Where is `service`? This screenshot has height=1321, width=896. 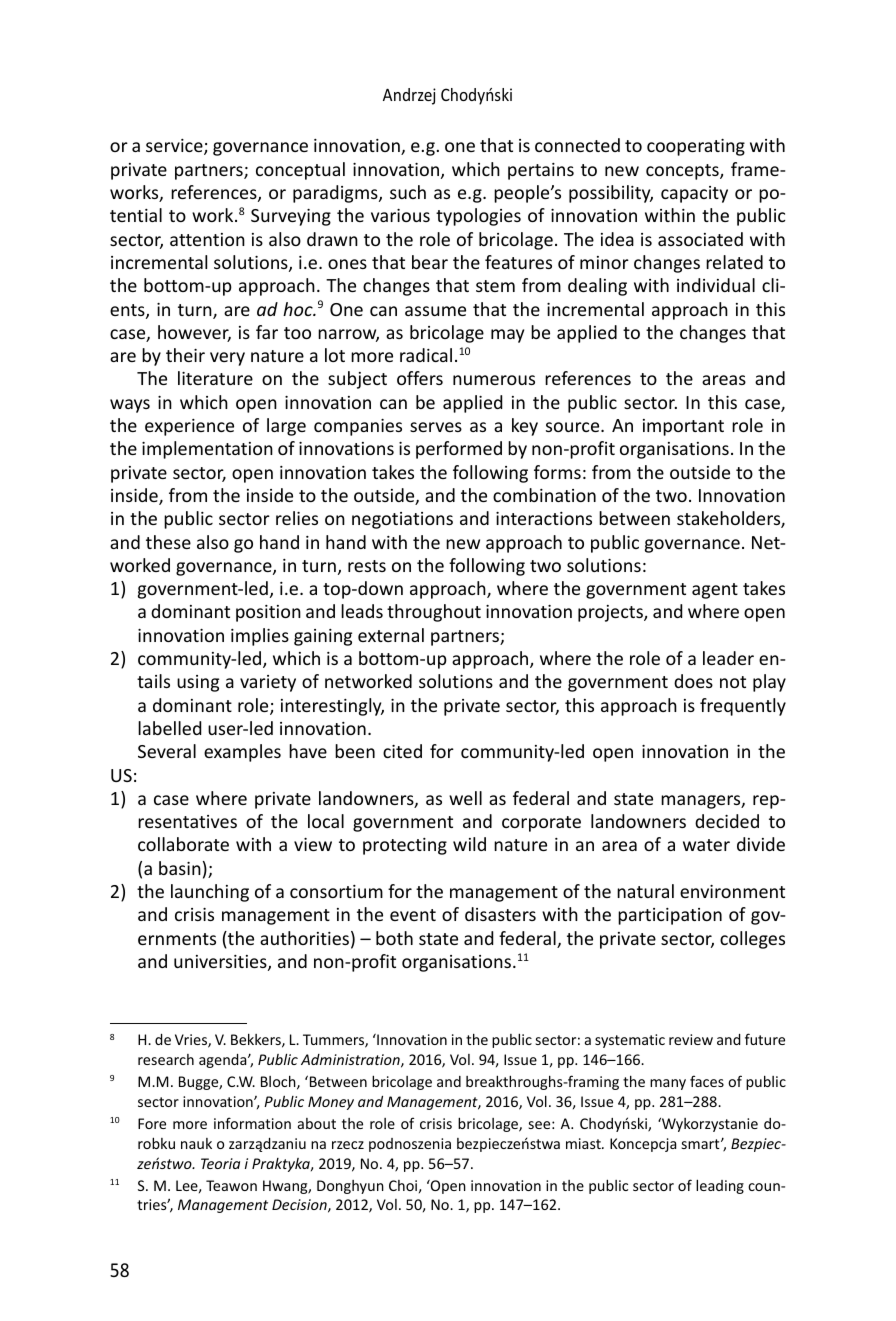
service is located at coordinates (175, 147).
